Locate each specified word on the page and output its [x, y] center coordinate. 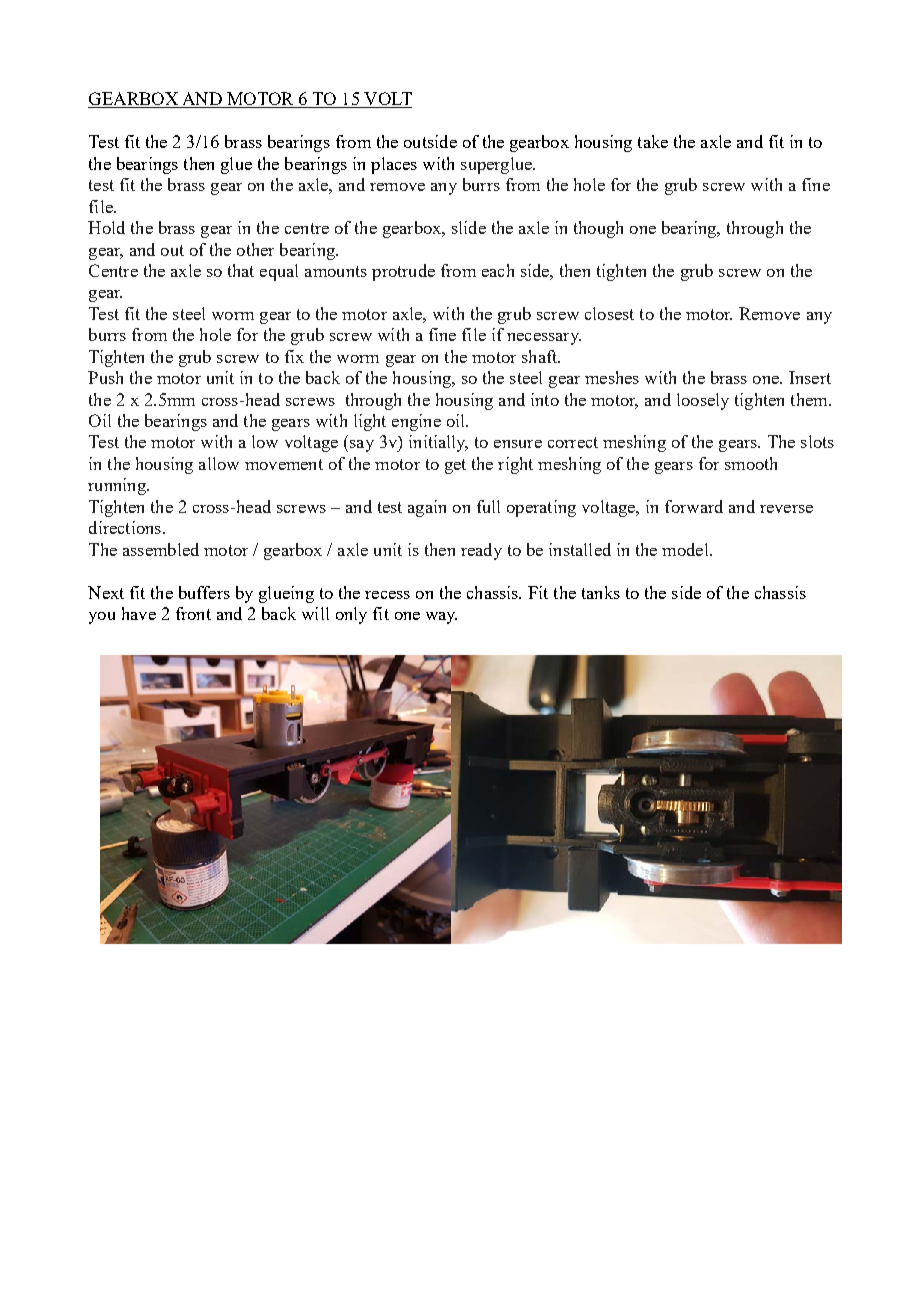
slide [469, 227]
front [193, 613]
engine [416, 422]
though [598, 229]
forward [694, 506]
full [488, 506]
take [653, 141]
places [394, 165]
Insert [810, 377]
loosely [703, 401]
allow [219, 463]
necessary [544, 339]
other [255, 249]
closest [609, 313]
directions [125, 527]
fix [294, 356]
